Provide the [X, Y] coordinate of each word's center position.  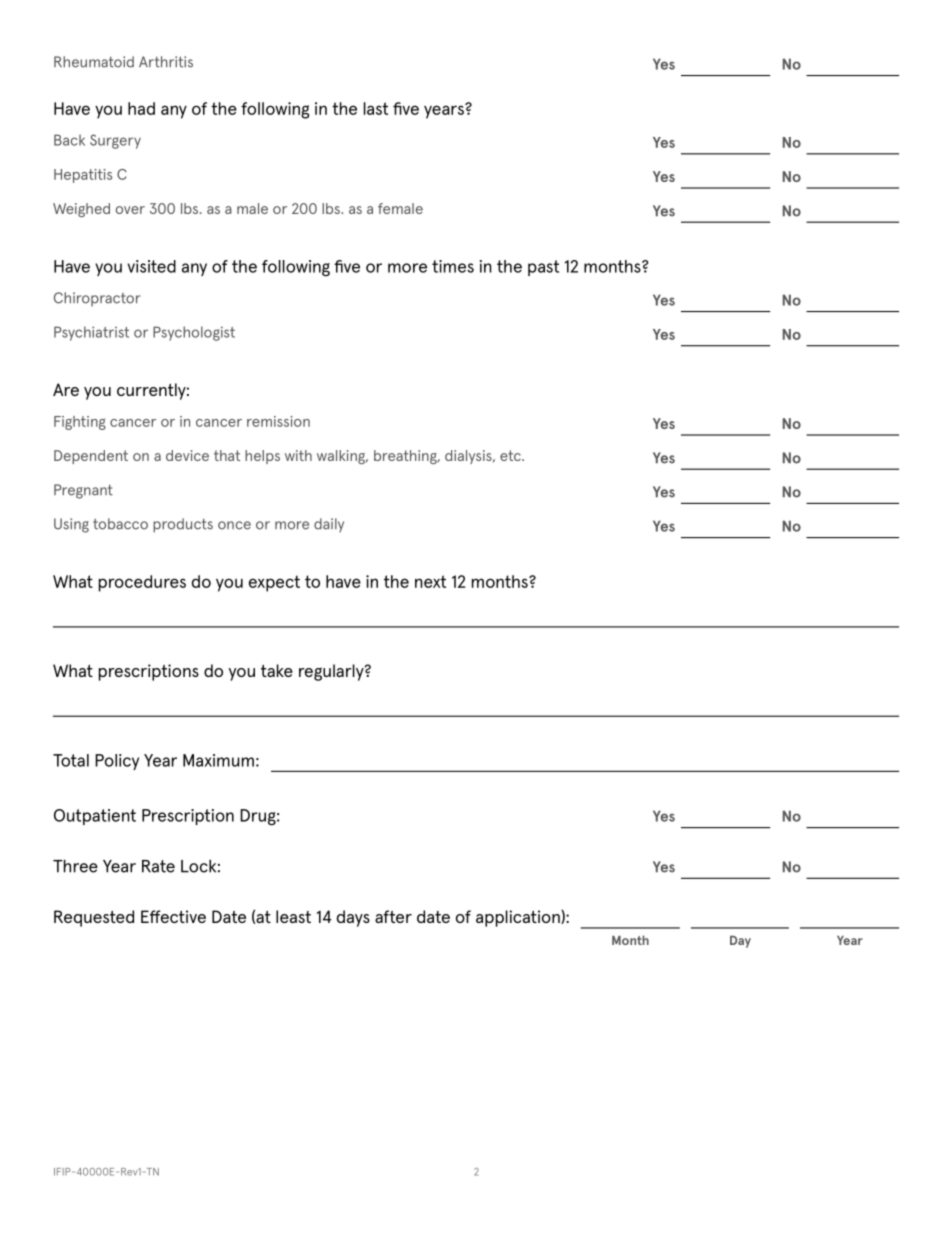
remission [278, 421]
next [430, 581]
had [141, 108]
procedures [142, 583]
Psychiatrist [91, 333]
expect [274, 583]
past [543, 268]
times [453, 266]
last [376, 108]
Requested [94, 918]
